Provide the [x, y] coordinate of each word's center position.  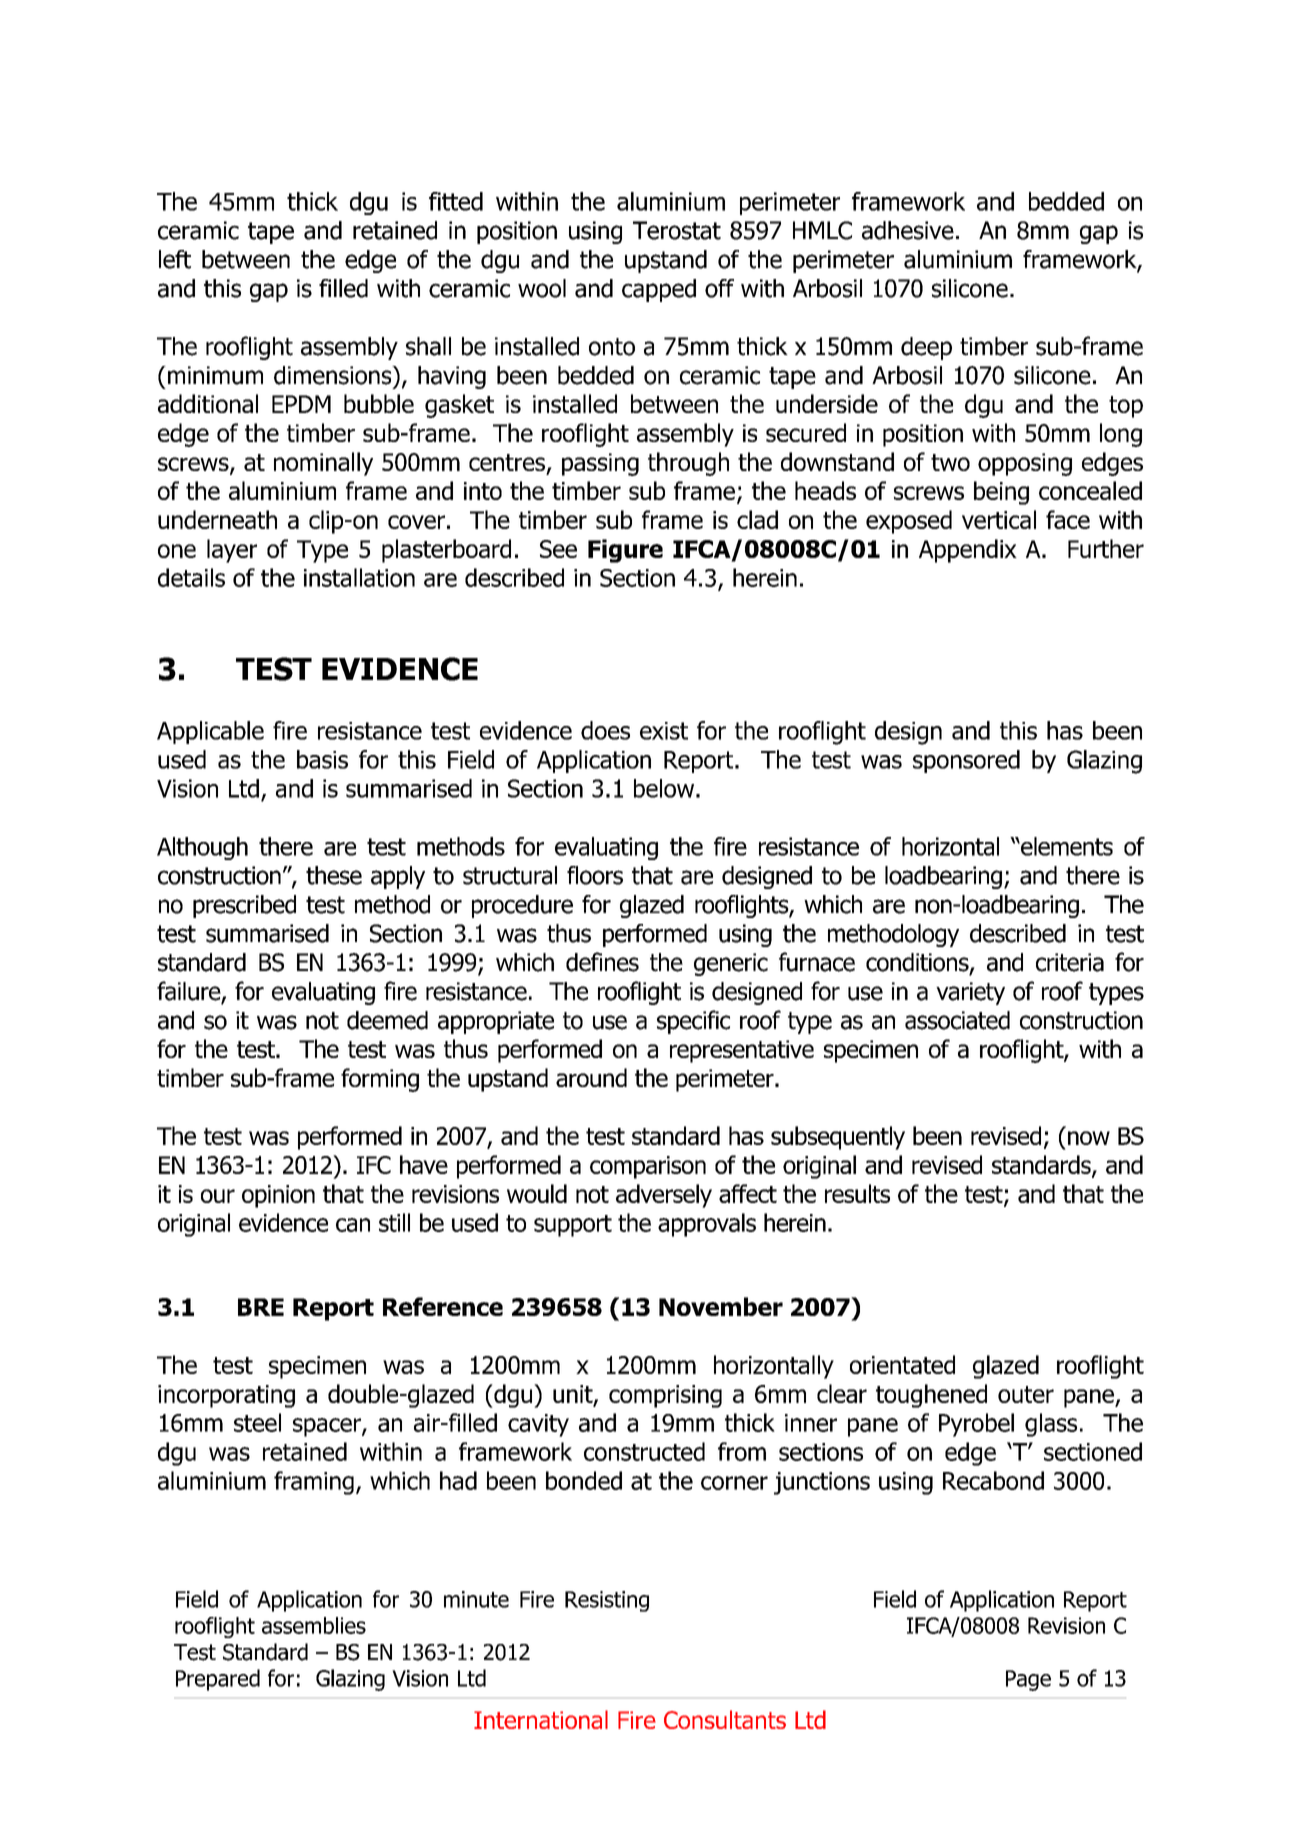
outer [1026, 1394]
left [175, 259]
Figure [625, 551]
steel [257, 1422]
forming [380, 1080]
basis [322, 759]
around [591, 1077]
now [1089, 1138]
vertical [999, 519]
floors [595, 875]
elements [1066, 846]
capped [659, 290]
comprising [665, 1396]
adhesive [908, 230]
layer [232, 551]
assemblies [314, 1625]
